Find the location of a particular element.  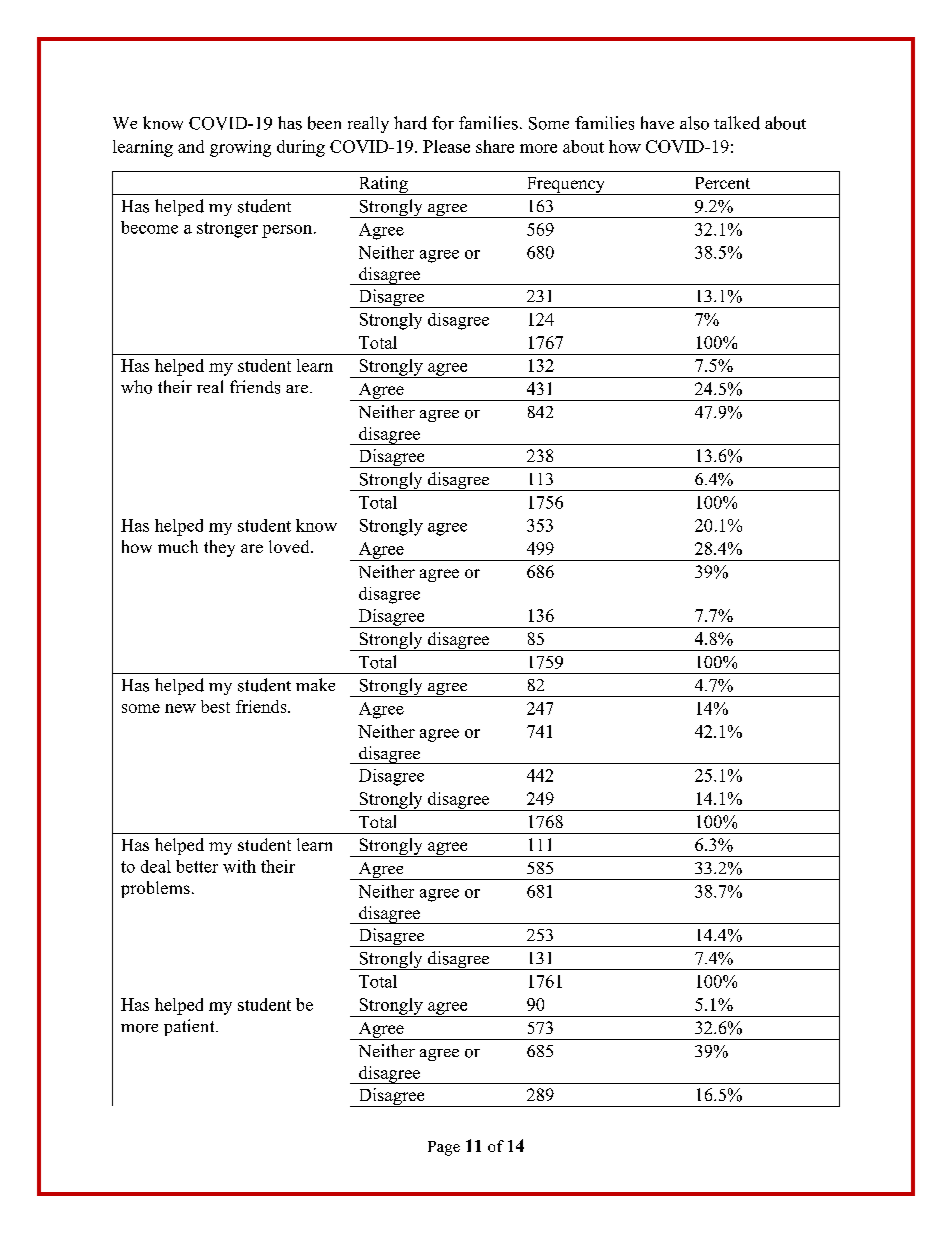

who is located at coordinates (136, 387).
